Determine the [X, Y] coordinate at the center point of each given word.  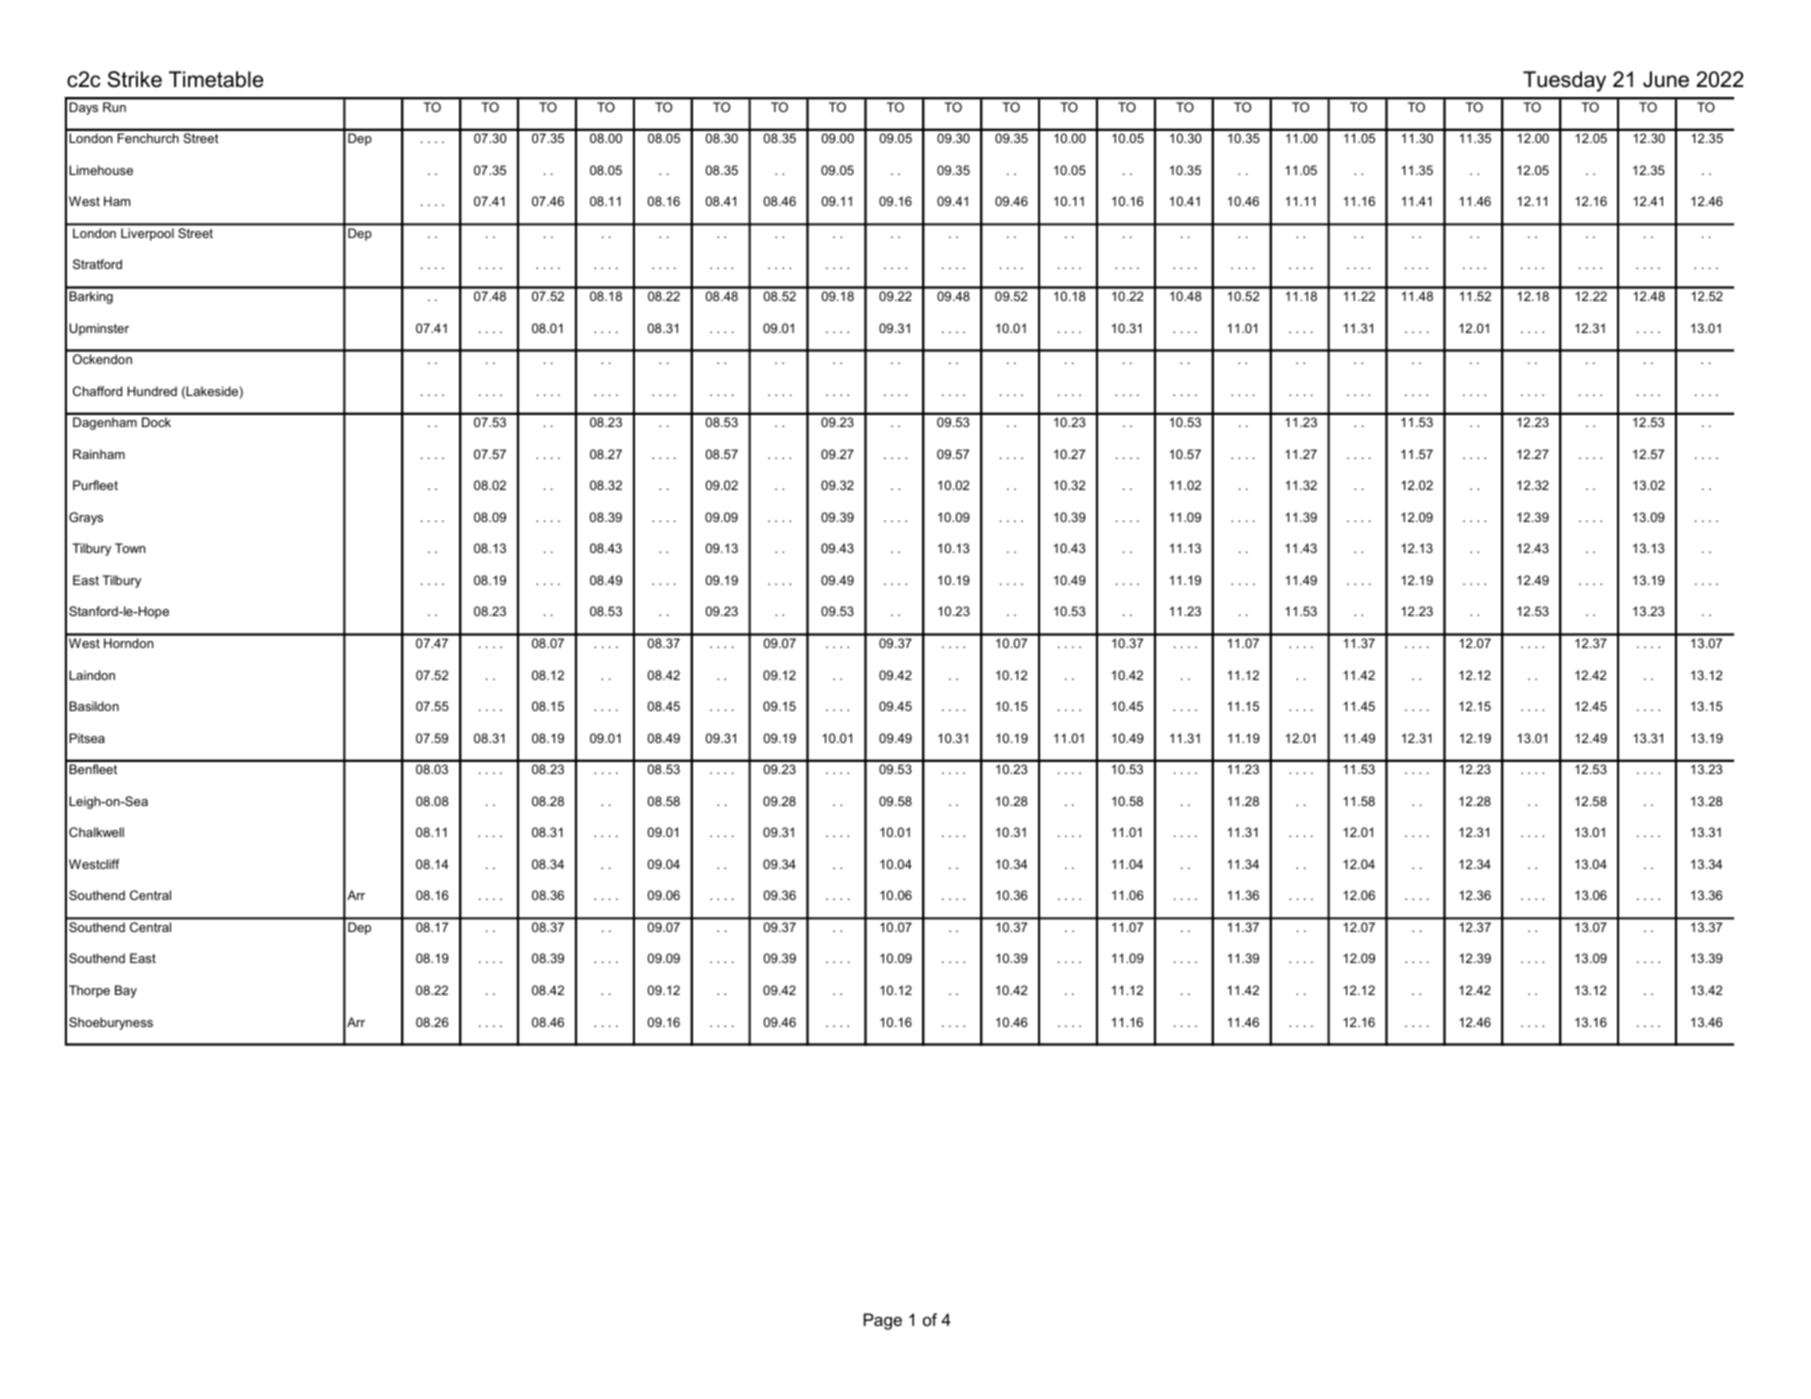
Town [130, 548]
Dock [156, 422]
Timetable [216, 79]
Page [883, 1321]
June [1666, 79]
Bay [126, 991]
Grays [86, 518]
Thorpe [89, 991]
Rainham [99, 454]
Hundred [152, 391]
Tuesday [1564, 81]
